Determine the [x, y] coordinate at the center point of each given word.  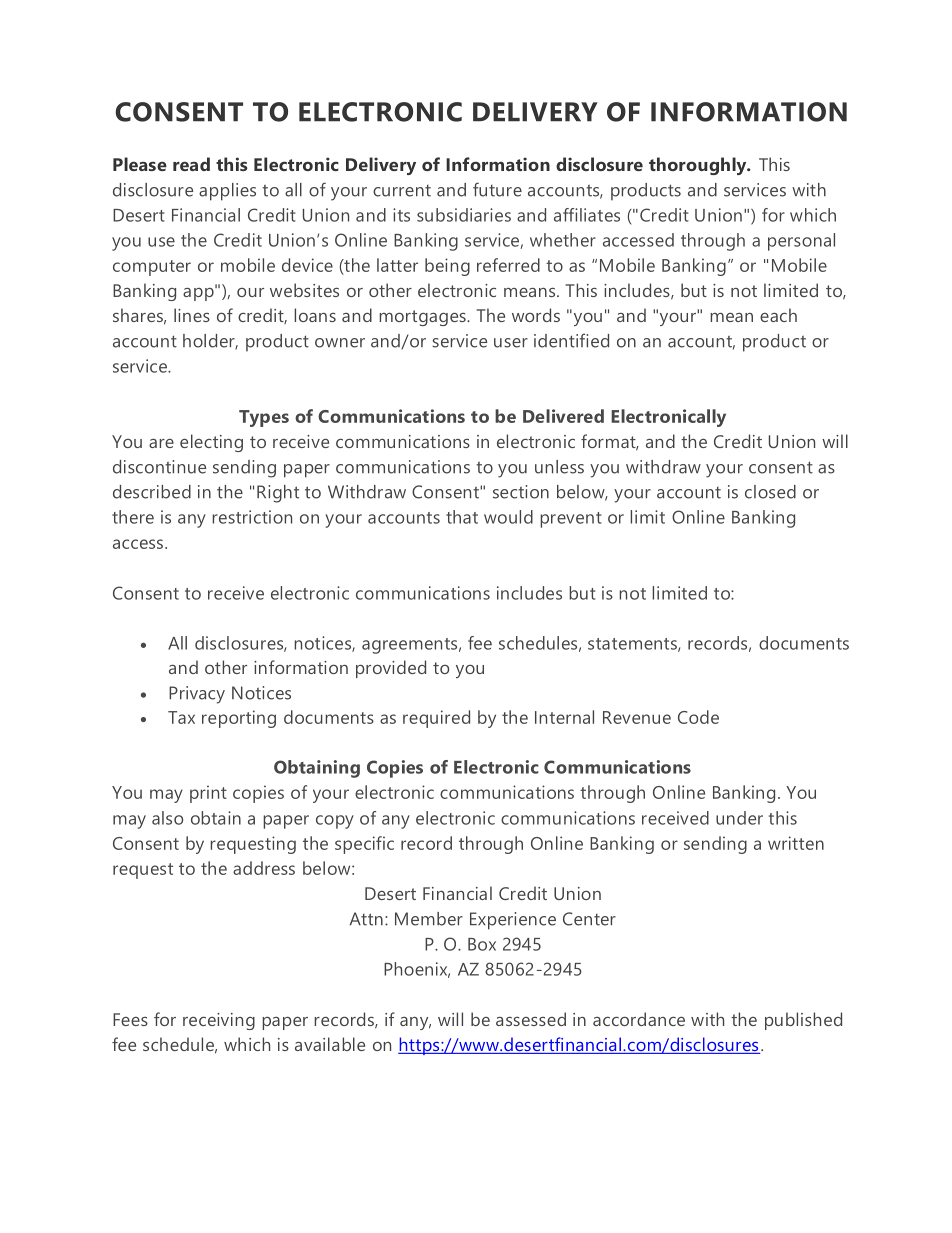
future [497, 189]
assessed [531, 1019]
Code [698, 717]
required [436, 719]
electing [211, 443]
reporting [239, 719]
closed [770, 492]
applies [227, 192]
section [521, 492]
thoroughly [699, 166]
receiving [219, 1021]
